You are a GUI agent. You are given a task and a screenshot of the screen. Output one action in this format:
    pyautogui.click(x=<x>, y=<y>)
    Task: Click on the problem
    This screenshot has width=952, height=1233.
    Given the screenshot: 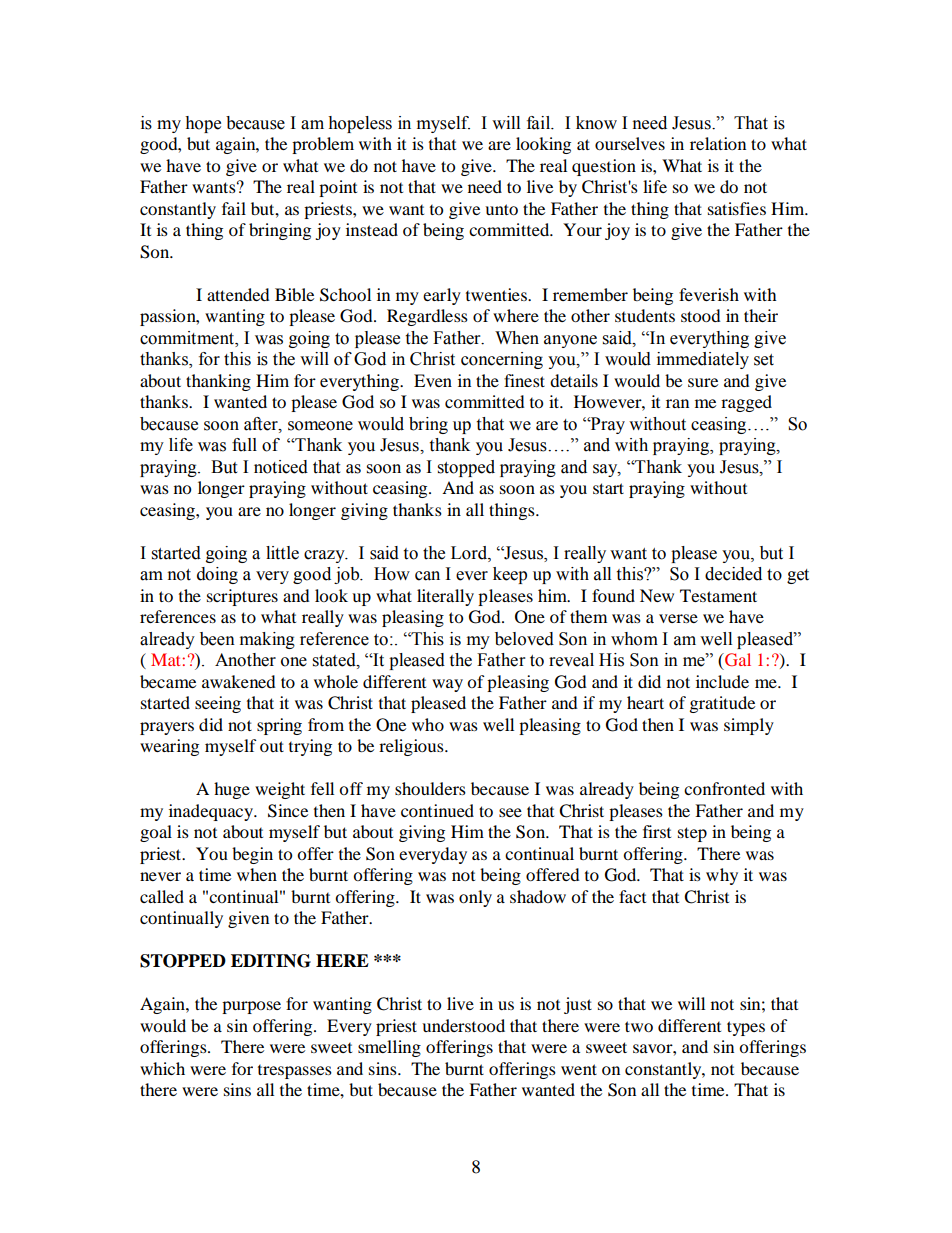 What is the action you would take?
    pyautogui.click(x=323, y=145)
